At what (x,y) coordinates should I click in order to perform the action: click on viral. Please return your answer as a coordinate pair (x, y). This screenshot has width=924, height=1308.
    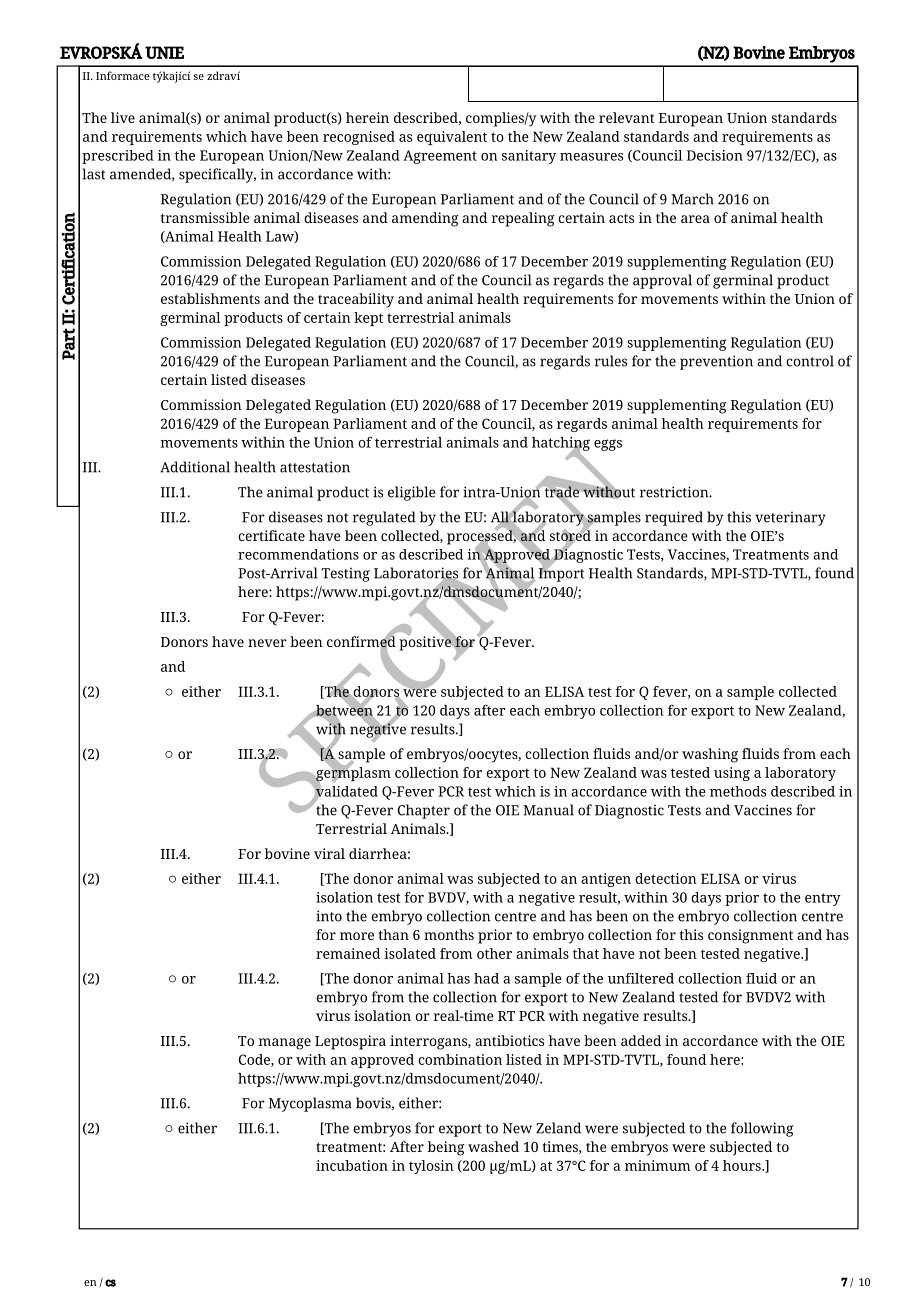
    Looking at the image, I should click on (329, 853).
